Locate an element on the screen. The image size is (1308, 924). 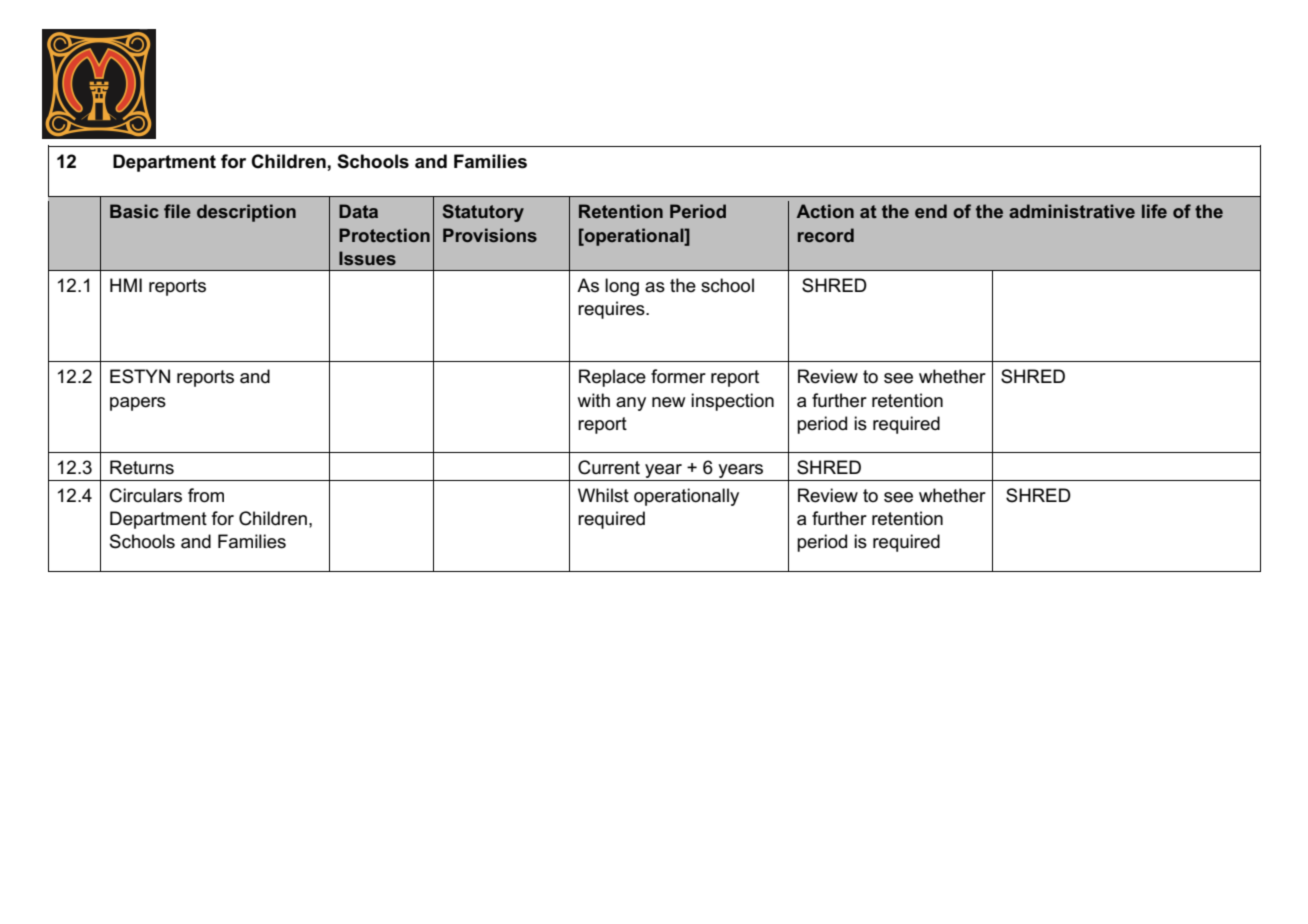
from is located at coordinates (206, 495).
